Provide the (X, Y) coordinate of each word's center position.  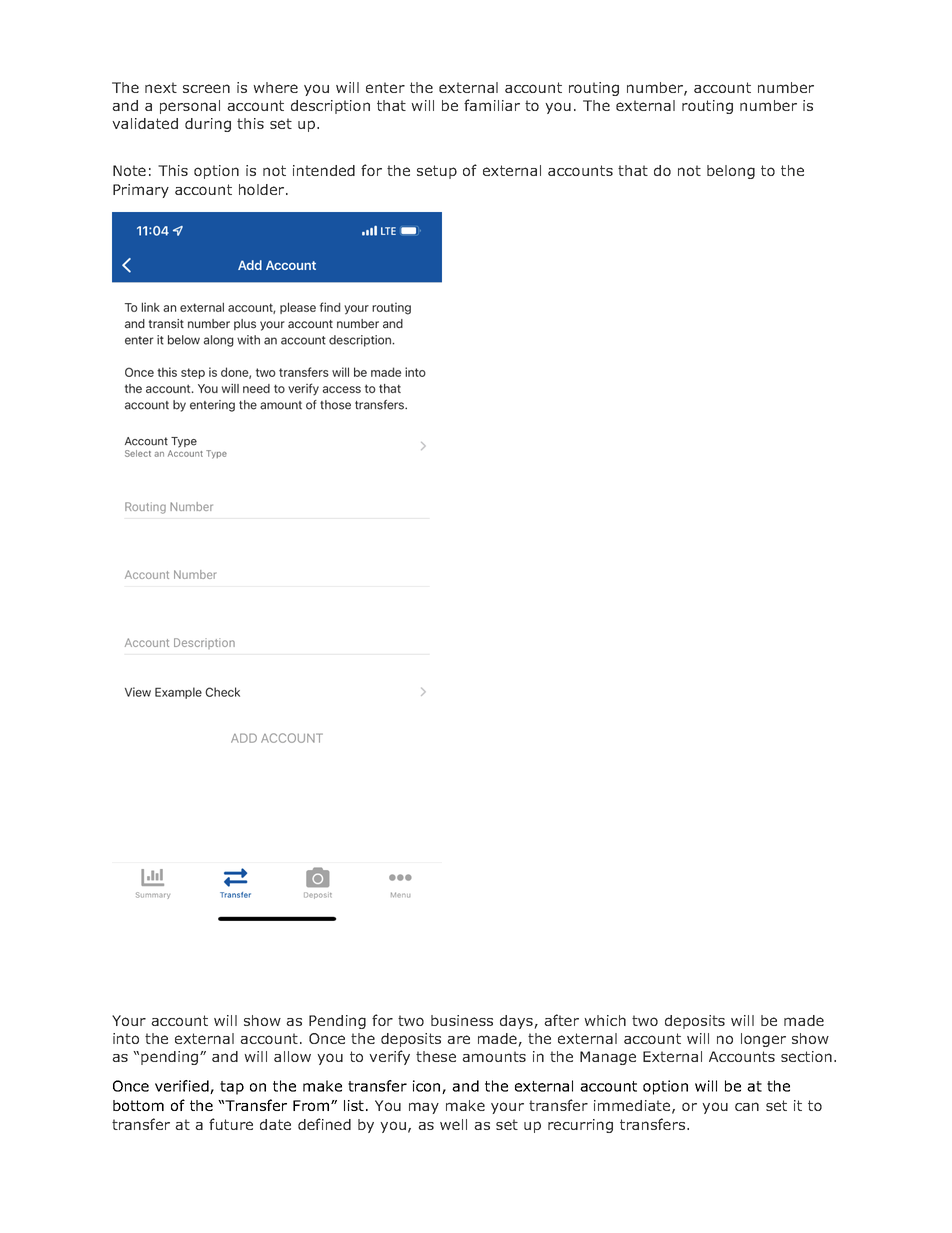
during (208, 125)
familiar (492, 105)
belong (731, 172)
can (747, 1106)
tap (232, 1088)
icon (428, 1087)
